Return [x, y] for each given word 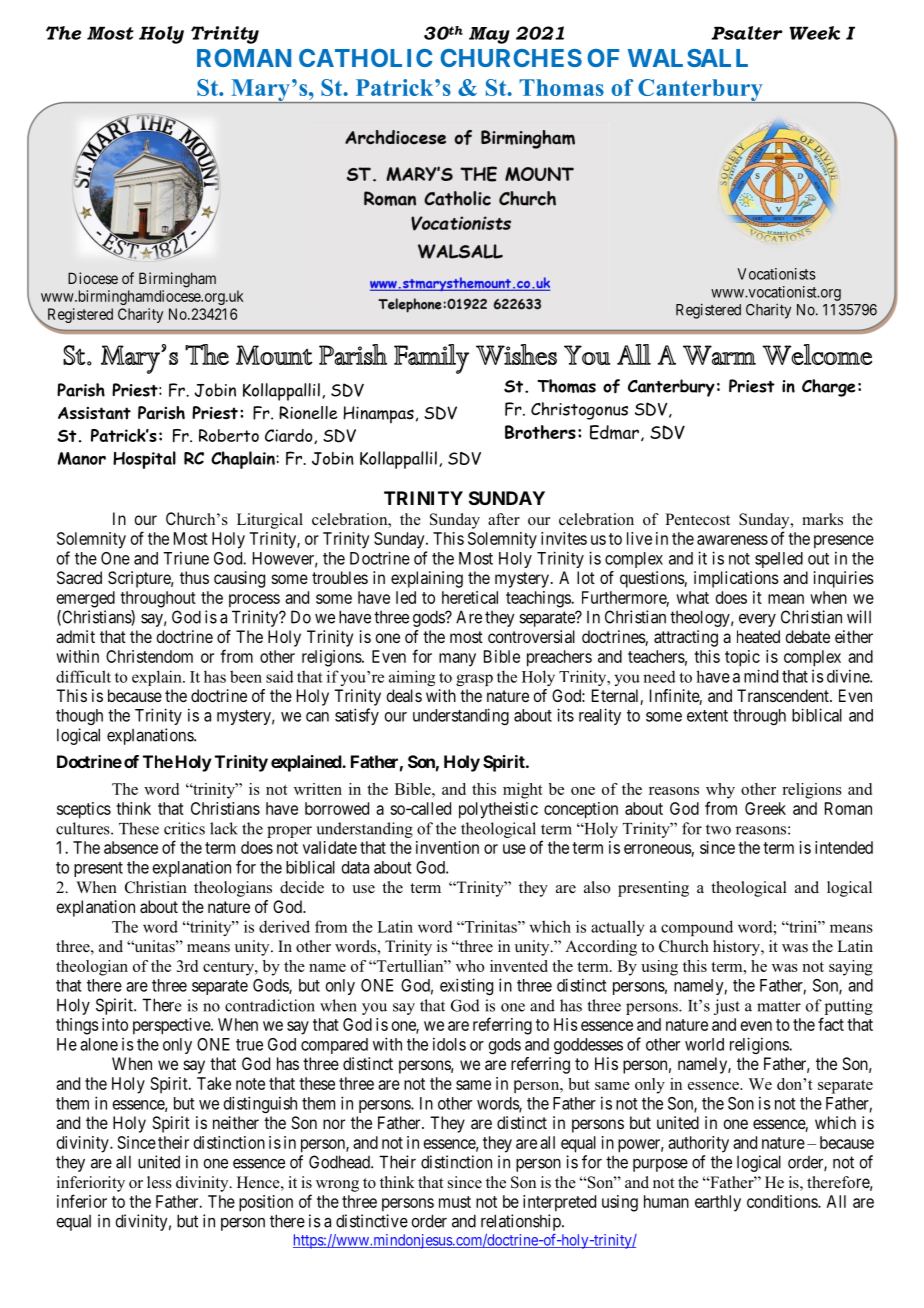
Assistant [94, 413]
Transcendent [784, 695]
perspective [172, 1026]
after [504, 519]
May [489, 35]
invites [564, 538]
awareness [732, 540]
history [738, 948]
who [470, 966]
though [79, 717]
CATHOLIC [365, 58]
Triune [186, 558]
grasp [474, 680]
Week [814, 33]
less [159, 1182]
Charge [829, 388]
